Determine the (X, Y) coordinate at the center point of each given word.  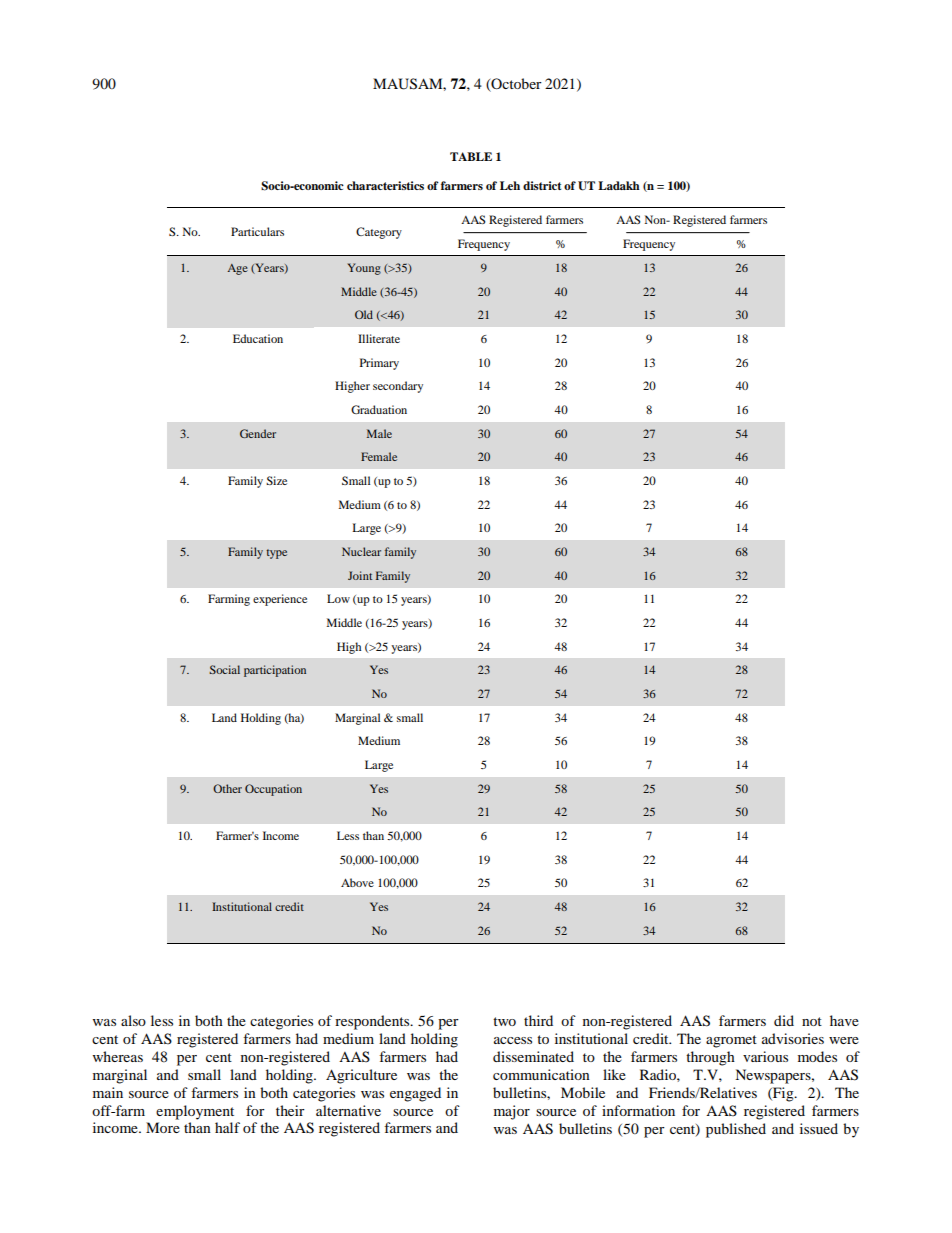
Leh (510, 185)
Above (357, 882)
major (512, 1112)
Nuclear (361, 551)
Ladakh (619, 185)
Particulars (257, 231)
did (784, 1020)
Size (276, 480)
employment (195, 1112)
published (736, 1130)
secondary (398, 387)
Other (227, 788)
